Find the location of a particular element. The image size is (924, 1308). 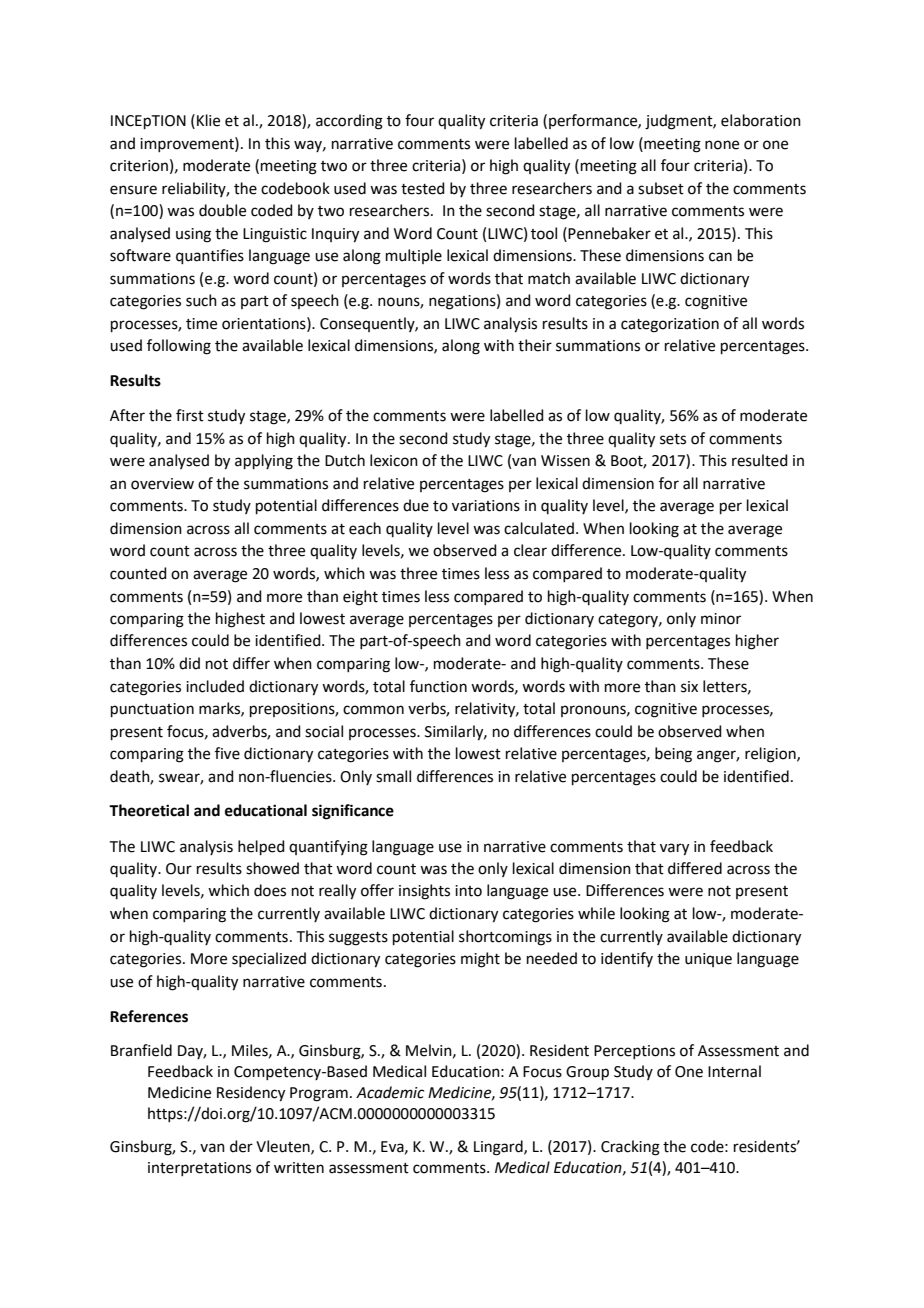

does is located at coordinates (270, 890).
